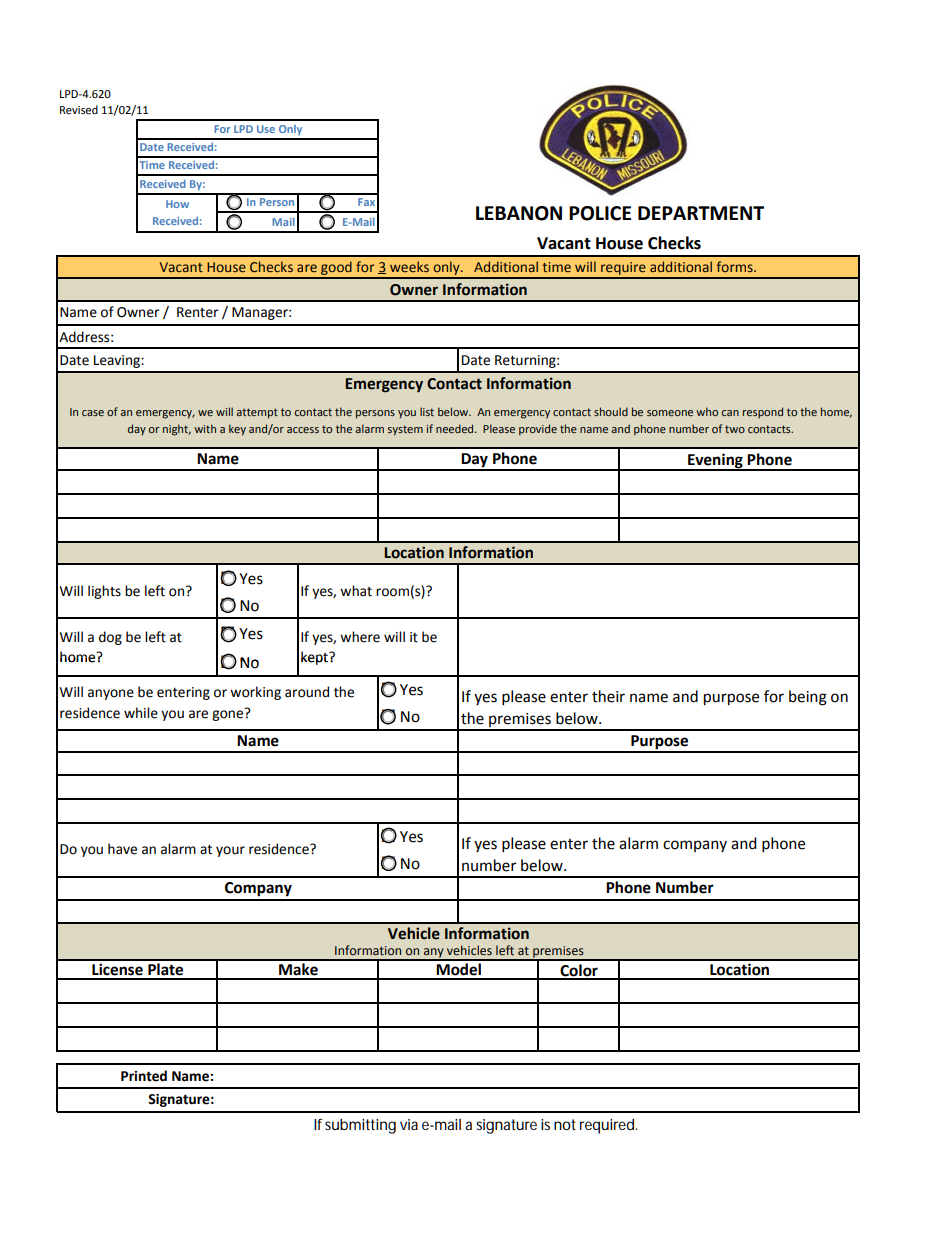 This screenshot has width=952, height=1233. I want to click on needed, so click(456, 428).
